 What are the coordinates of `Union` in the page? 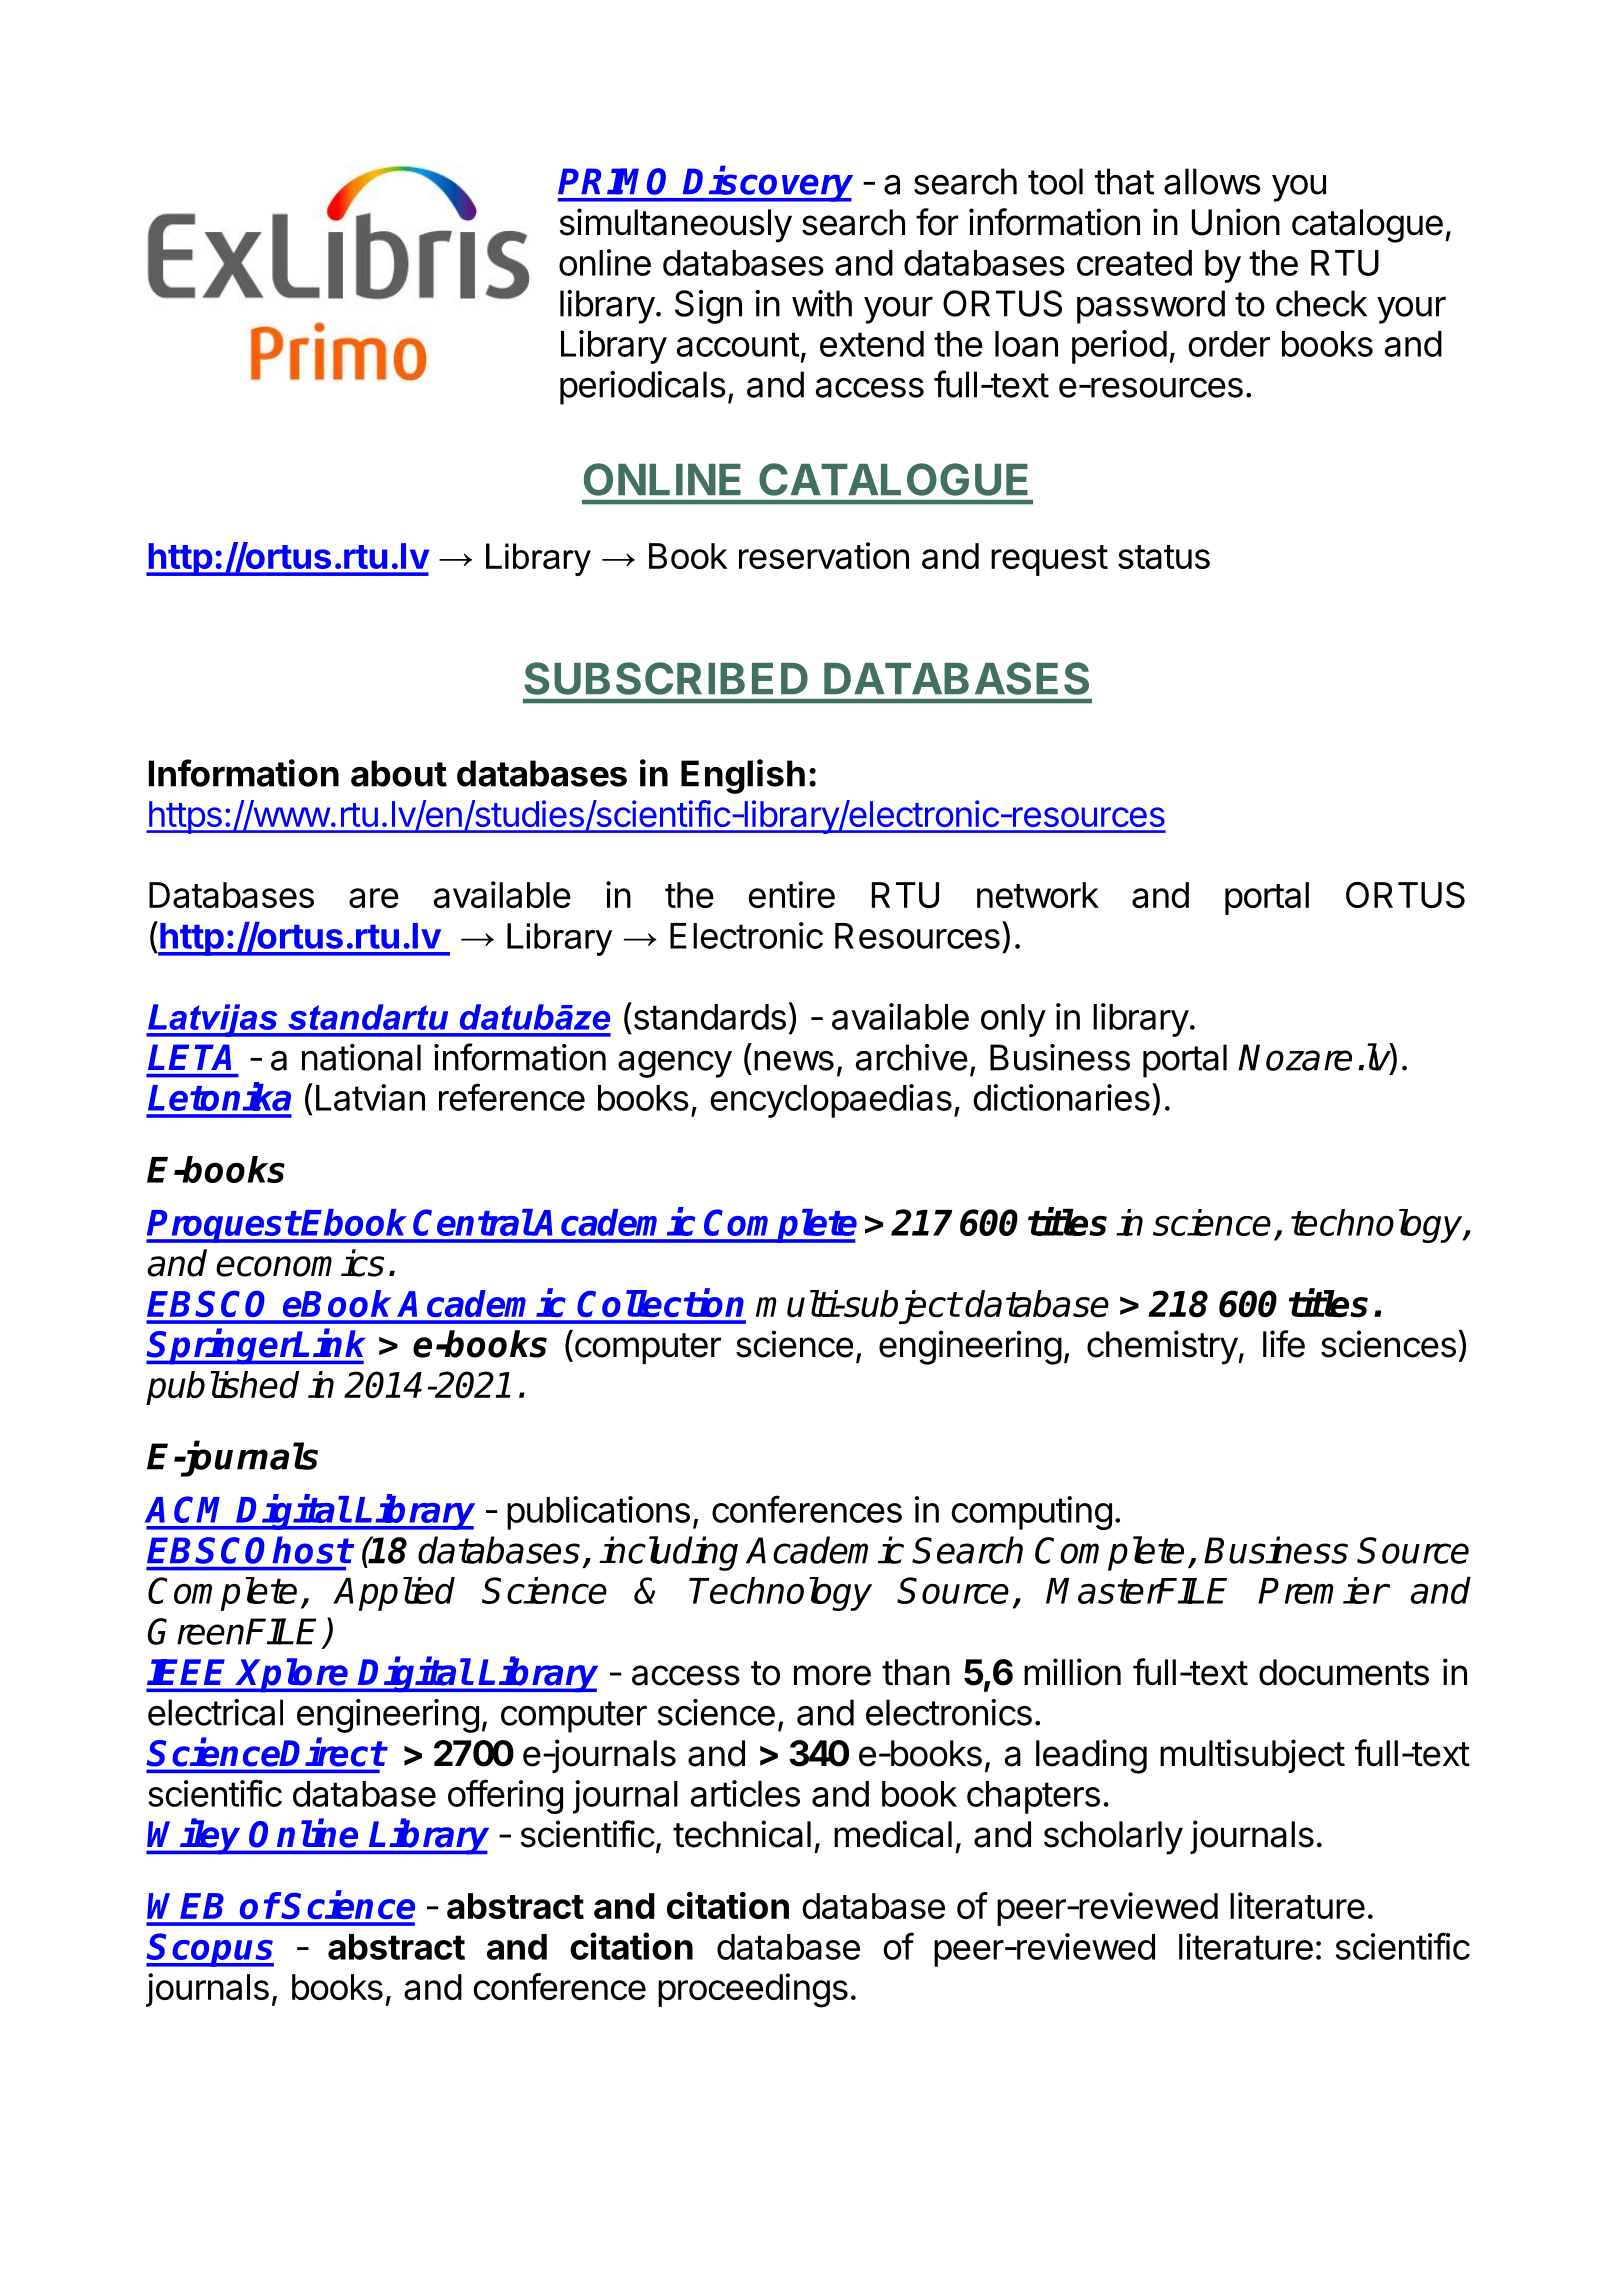 It's located at (1236, 222).
